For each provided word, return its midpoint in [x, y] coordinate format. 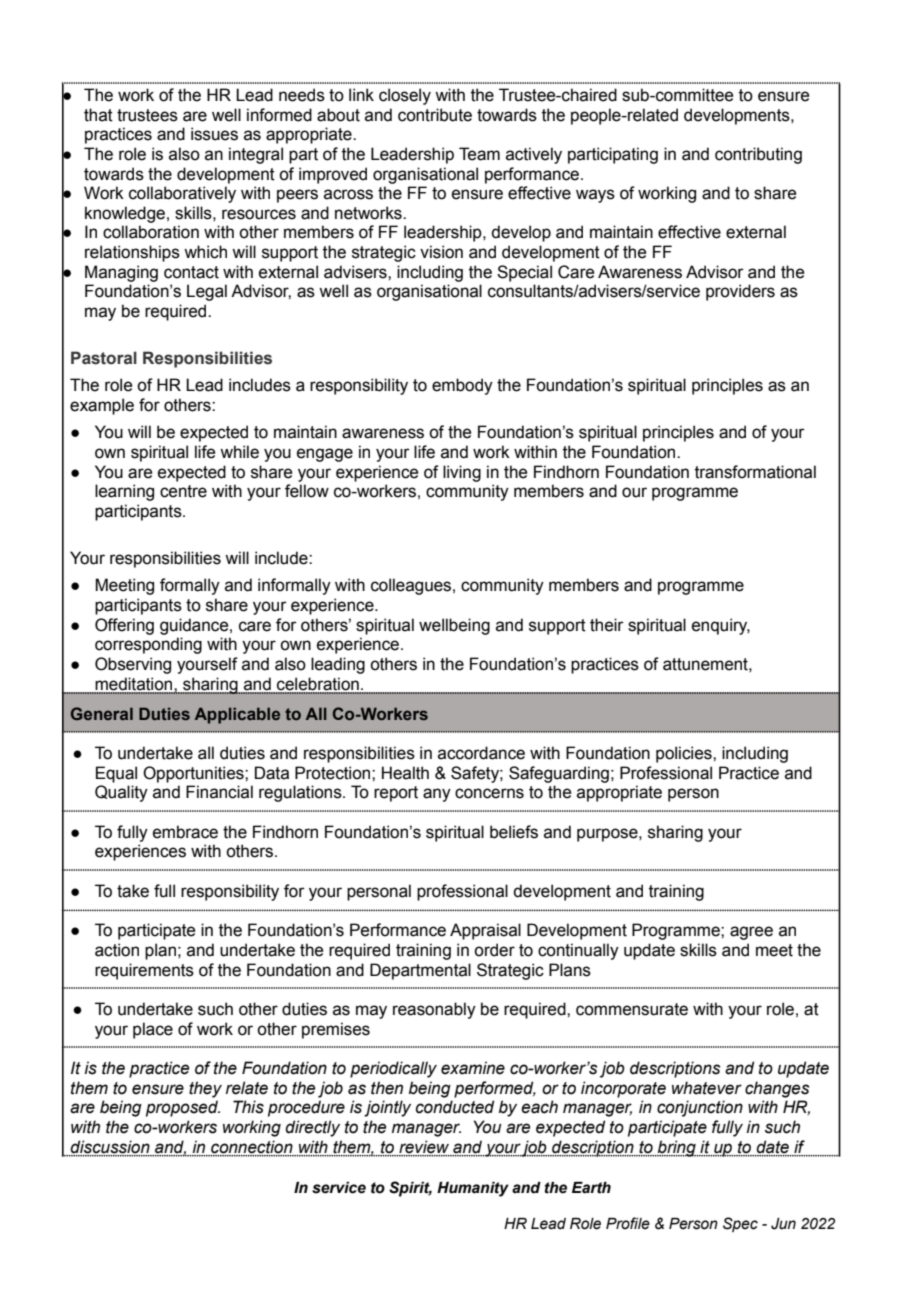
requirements [144, 971]
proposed [183, 1108]
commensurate [632, 1009]
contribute [435, 115]
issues [214, 134]
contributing [758, 155]
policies [685, 754]
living [462, 473]
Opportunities [194, 774]
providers [740, 292]
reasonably [434, 1010]
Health [405, 773]
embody [462, 386]
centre [183, 491]
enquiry [721, 626]
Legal [207, 292]
